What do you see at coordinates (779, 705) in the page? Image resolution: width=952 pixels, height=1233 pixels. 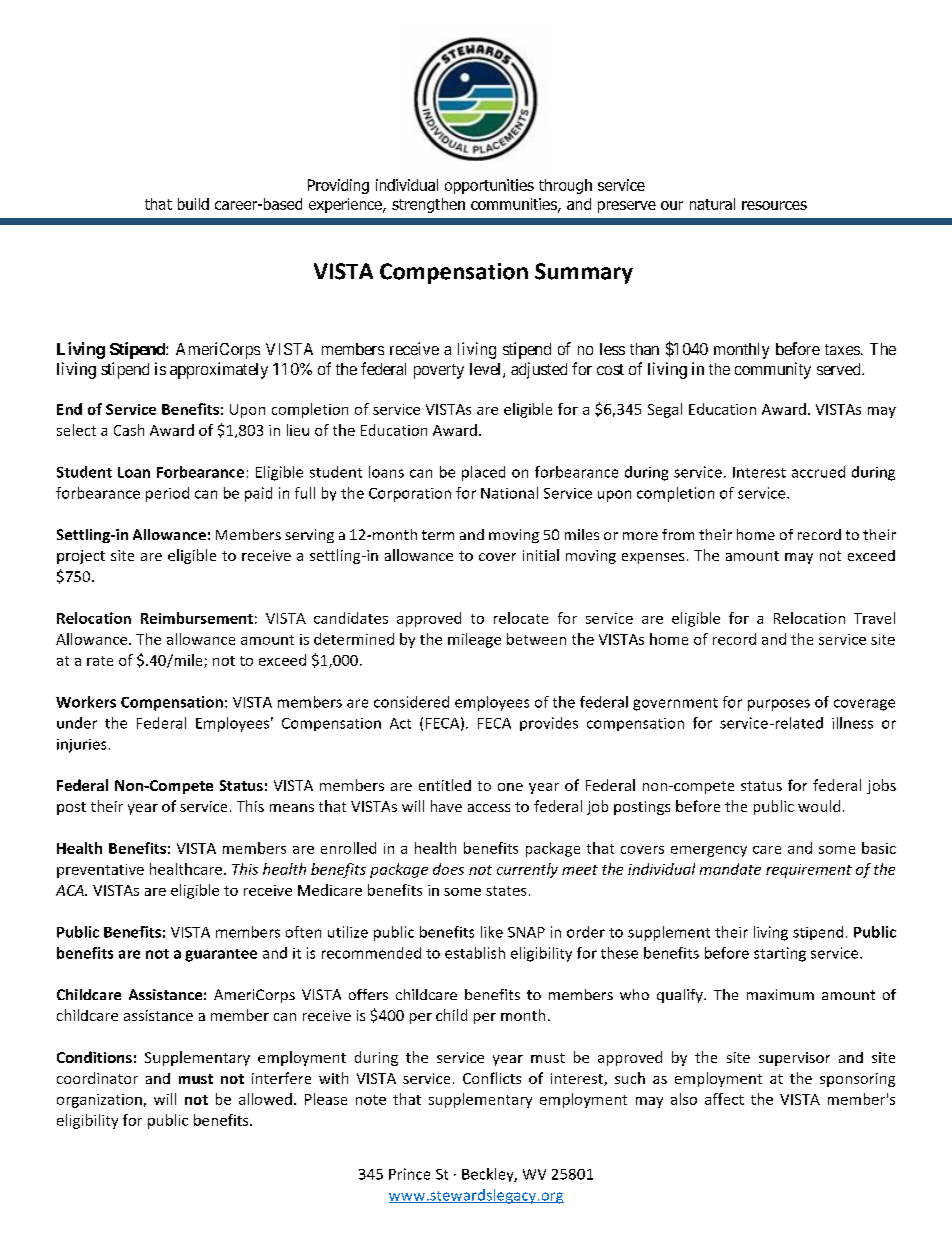 I see `purposes` at bounding box center [779, 705].
